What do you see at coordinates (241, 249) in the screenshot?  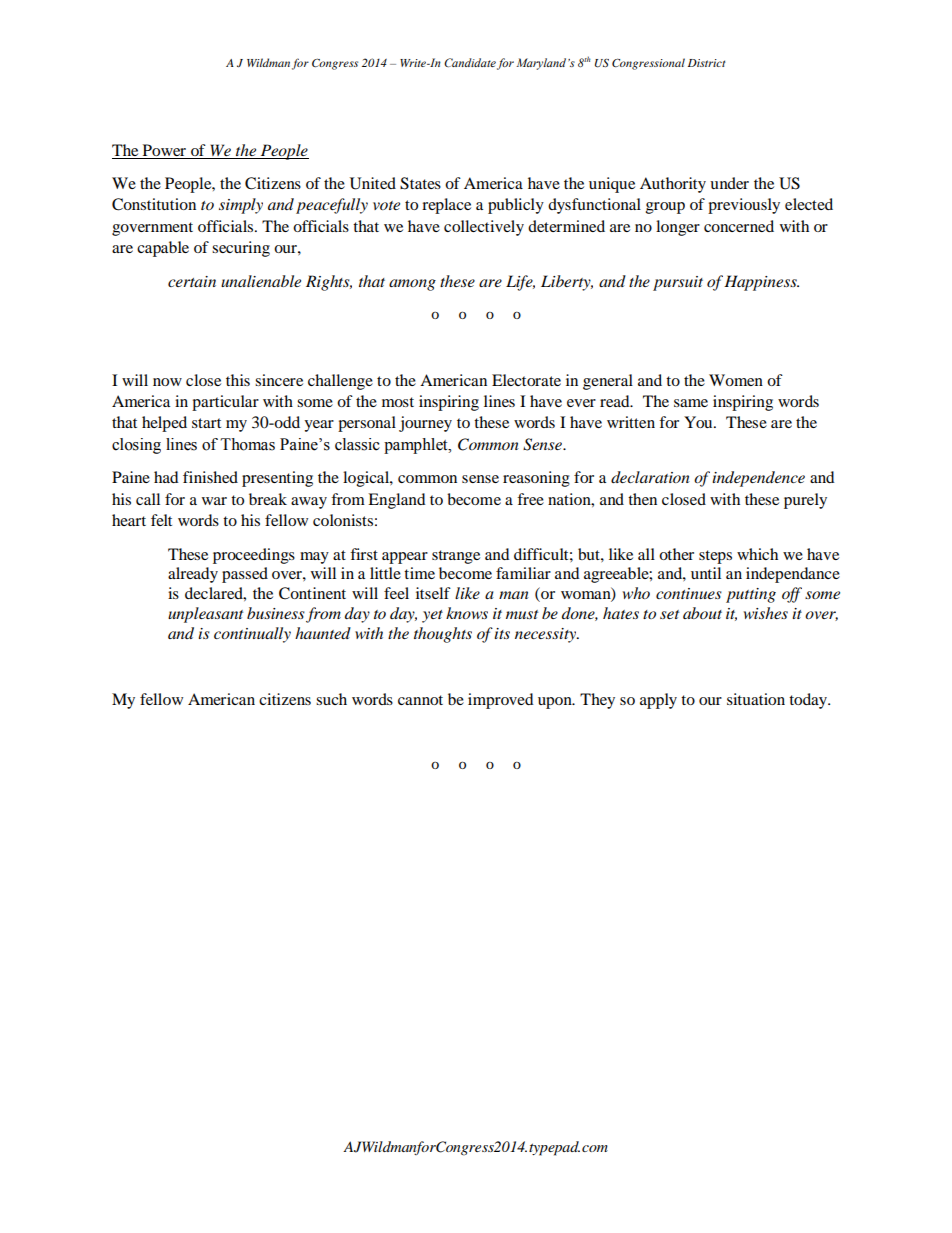 I see `securing` at bounding box center [241, 249].
